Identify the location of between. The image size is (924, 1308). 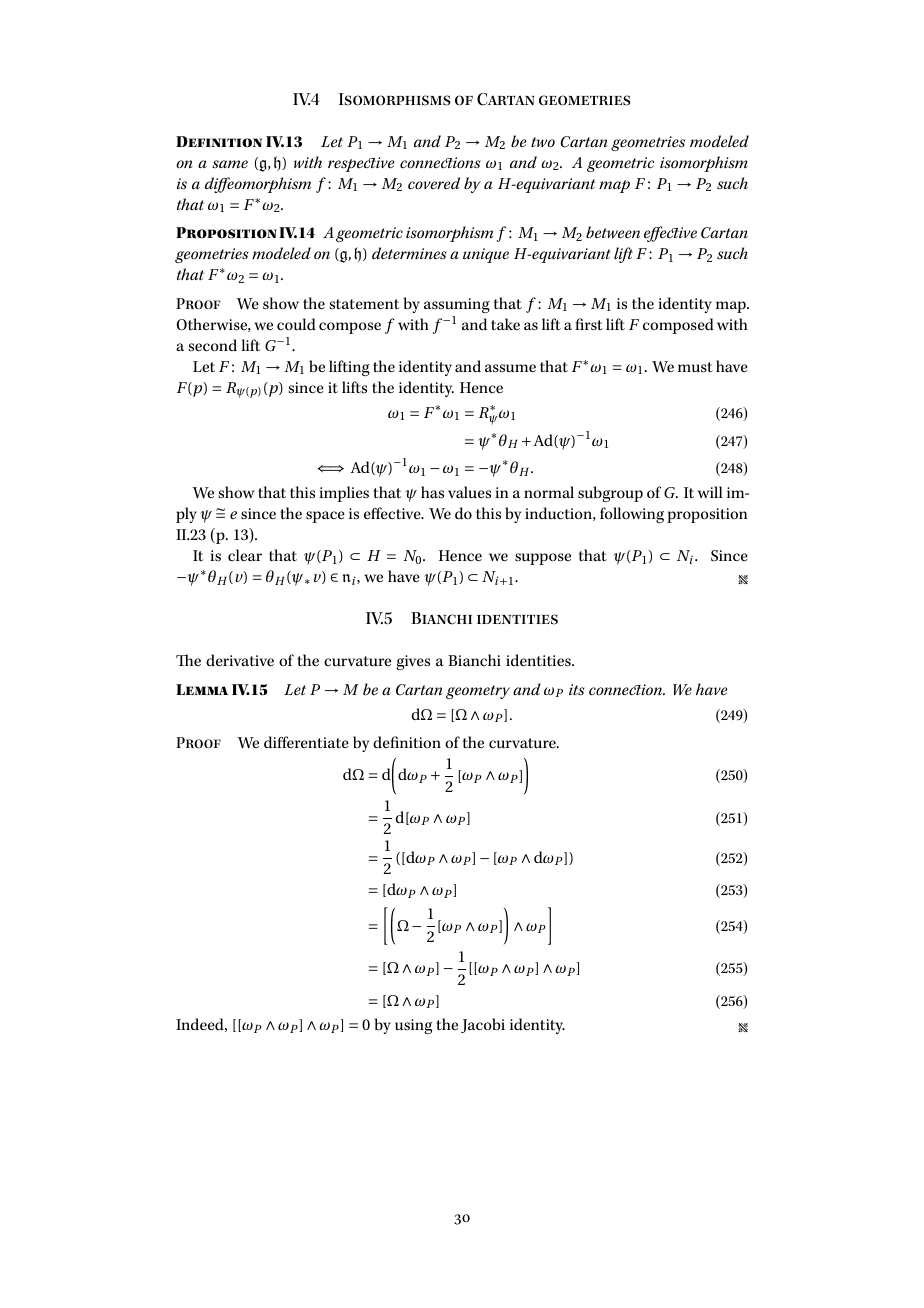
(613, 232).
